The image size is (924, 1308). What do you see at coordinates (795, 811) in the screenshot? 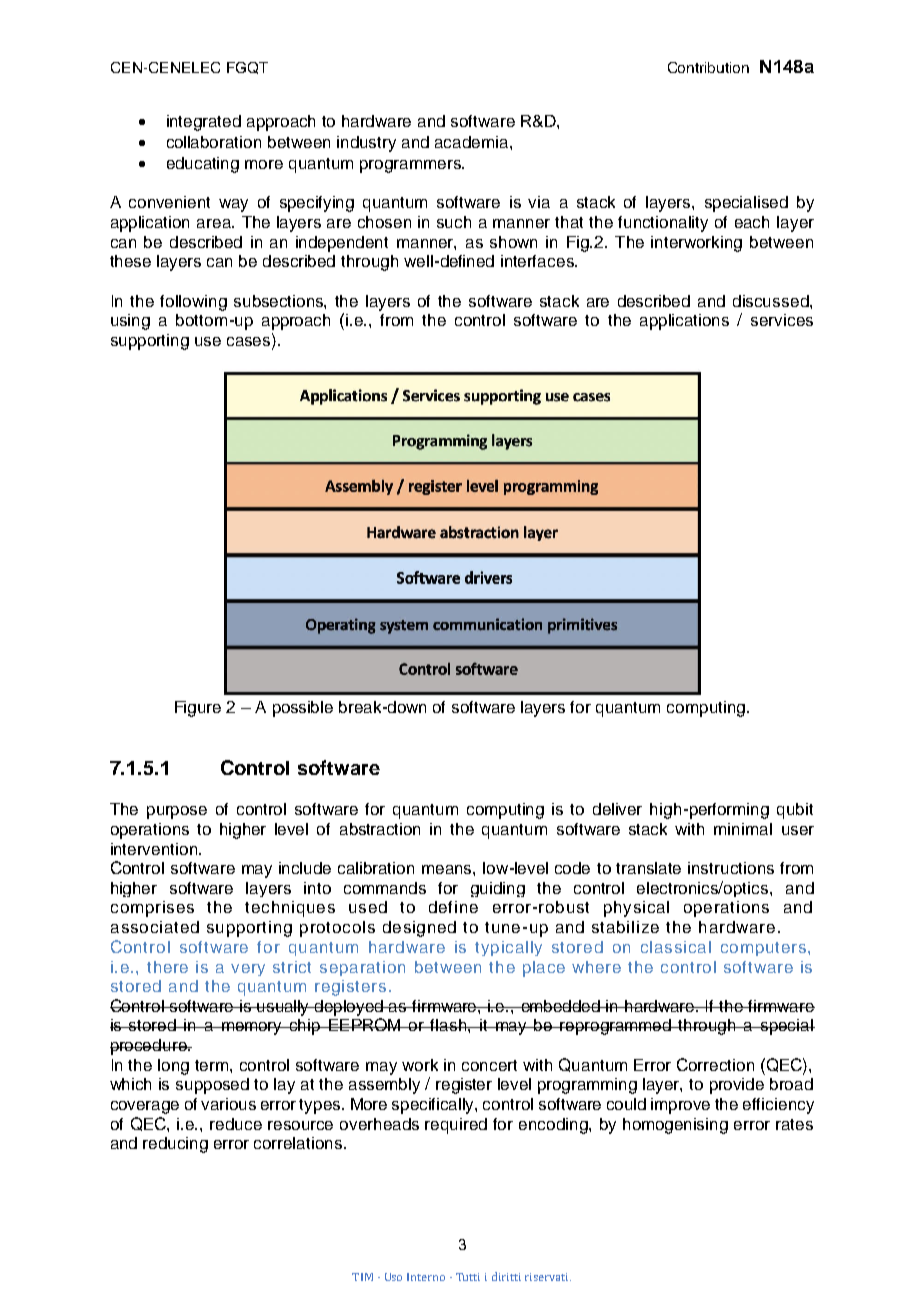
I see `qubit` at bounding box center [795, 811].
